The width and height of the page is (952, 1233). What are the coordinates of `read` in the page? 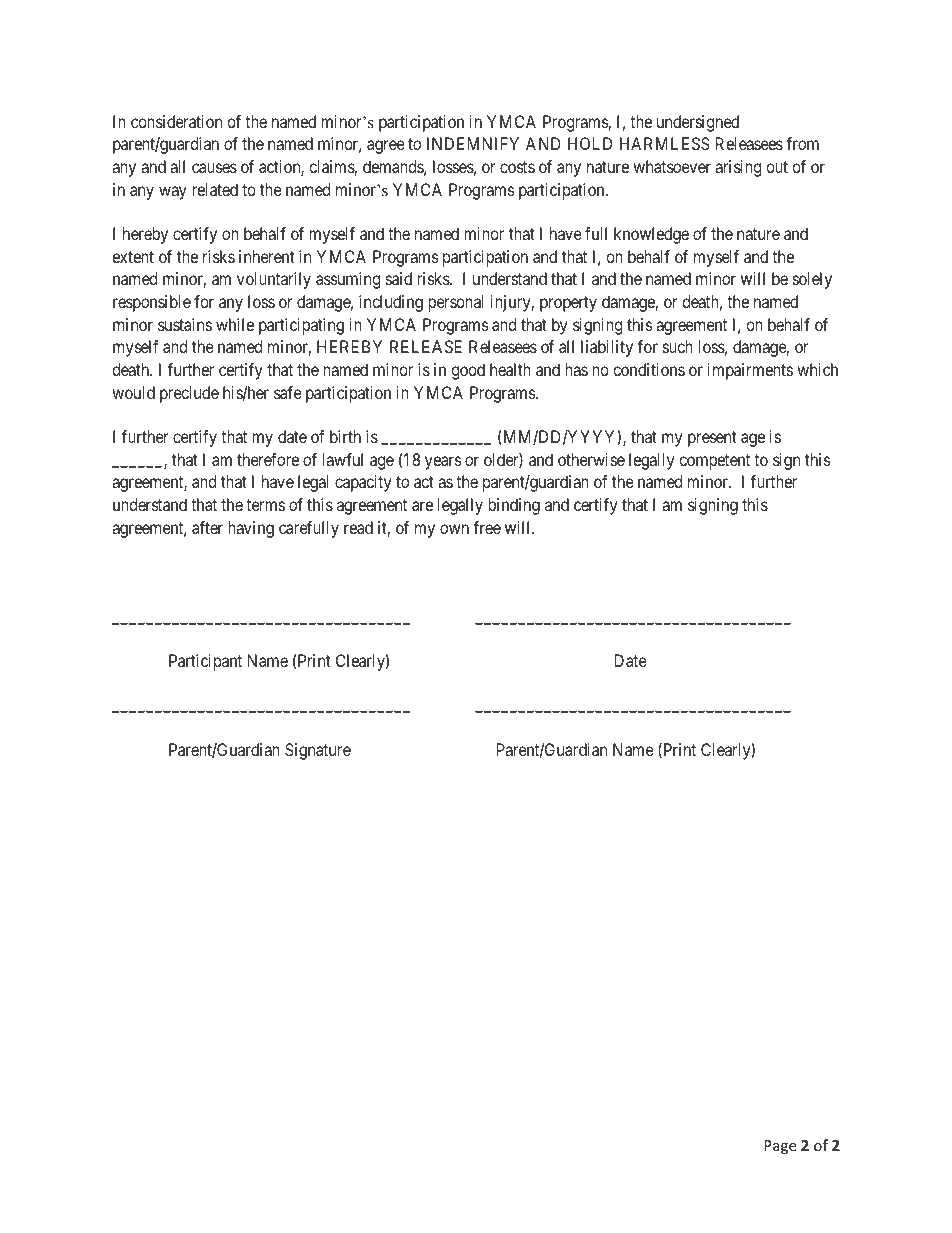 It's located at (358, 527).
